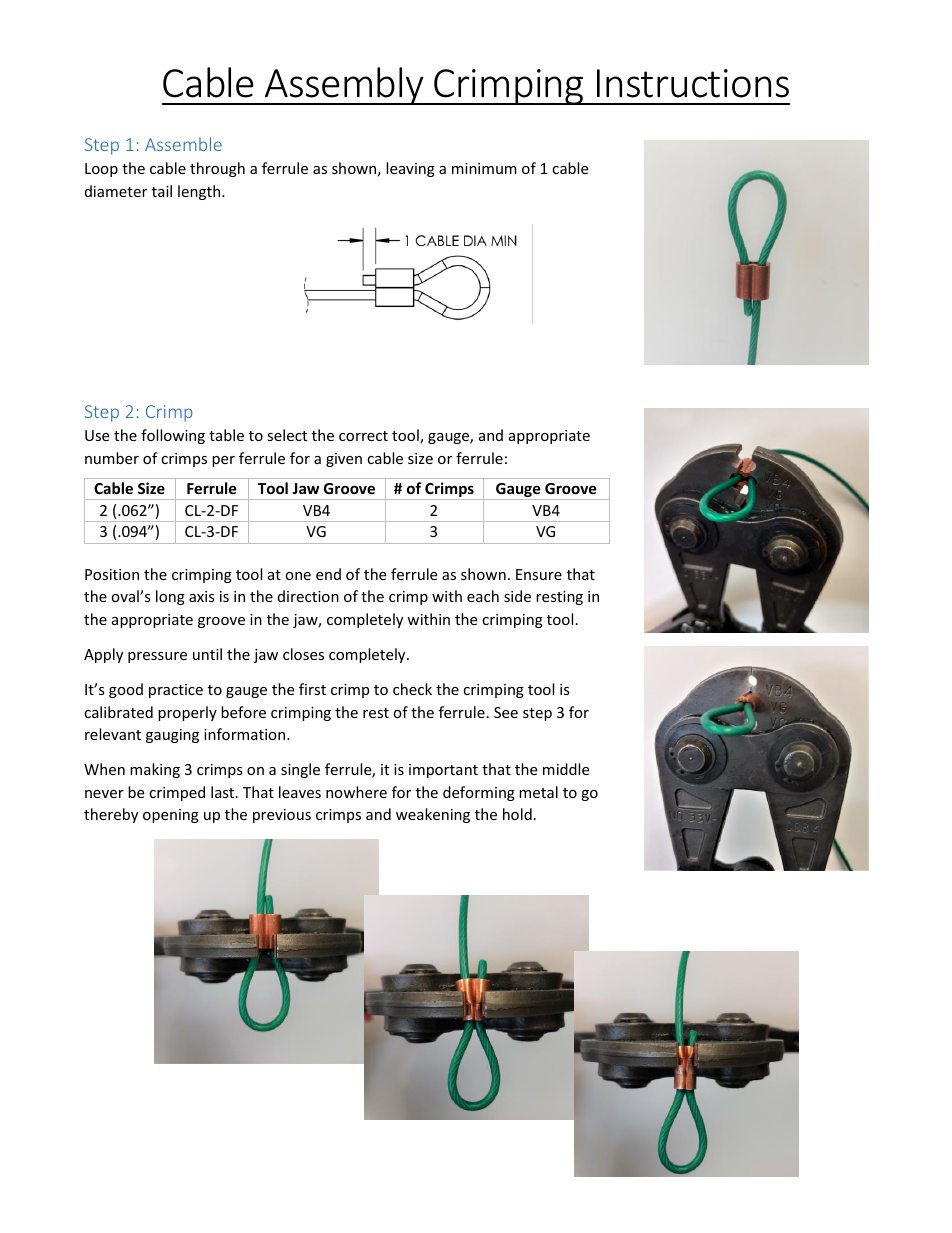  I want to click on Ensure, so click(539, 574).
